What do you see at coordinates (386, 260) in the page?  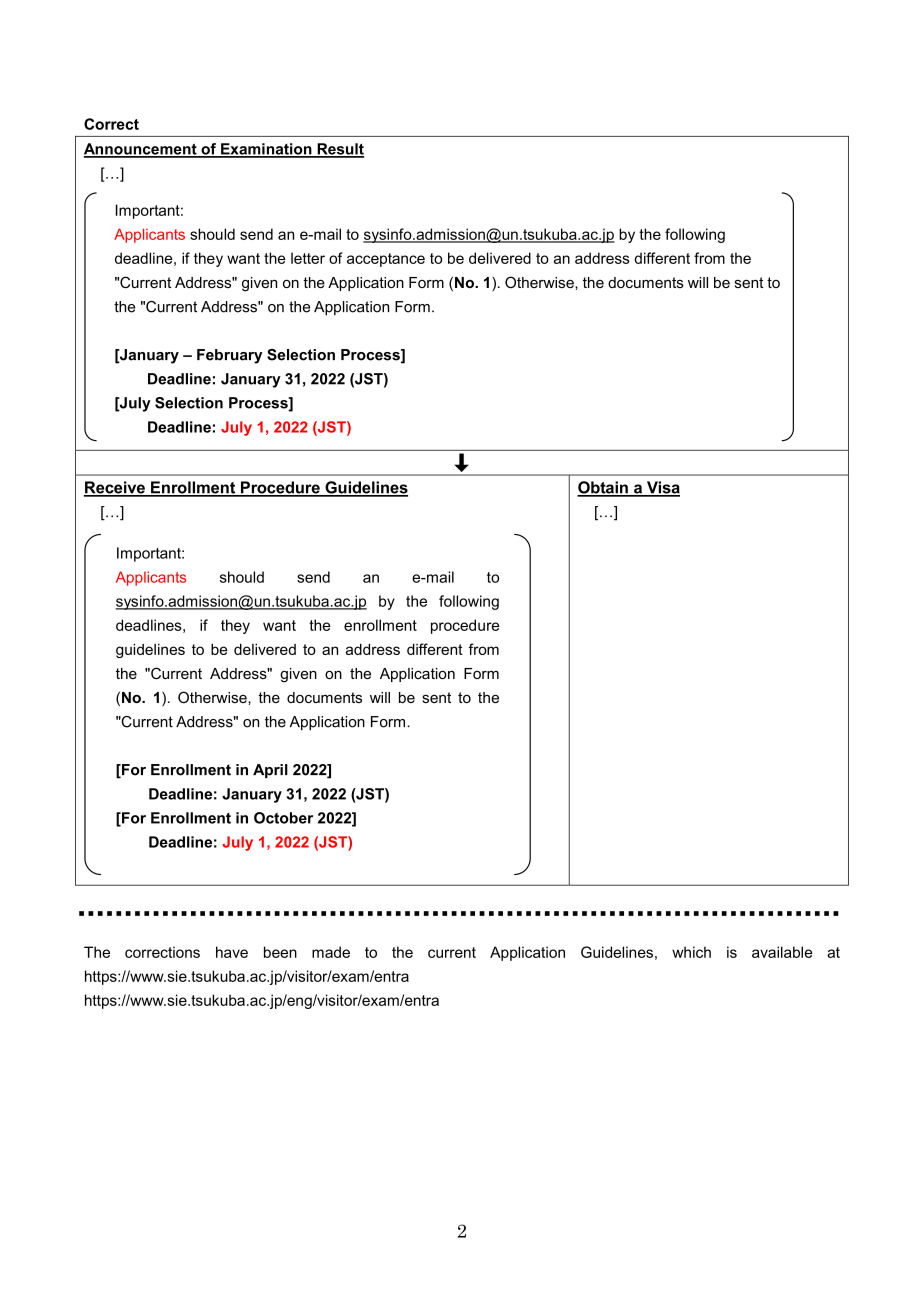 I see `acceptance` at bounding box center [386, 260].
